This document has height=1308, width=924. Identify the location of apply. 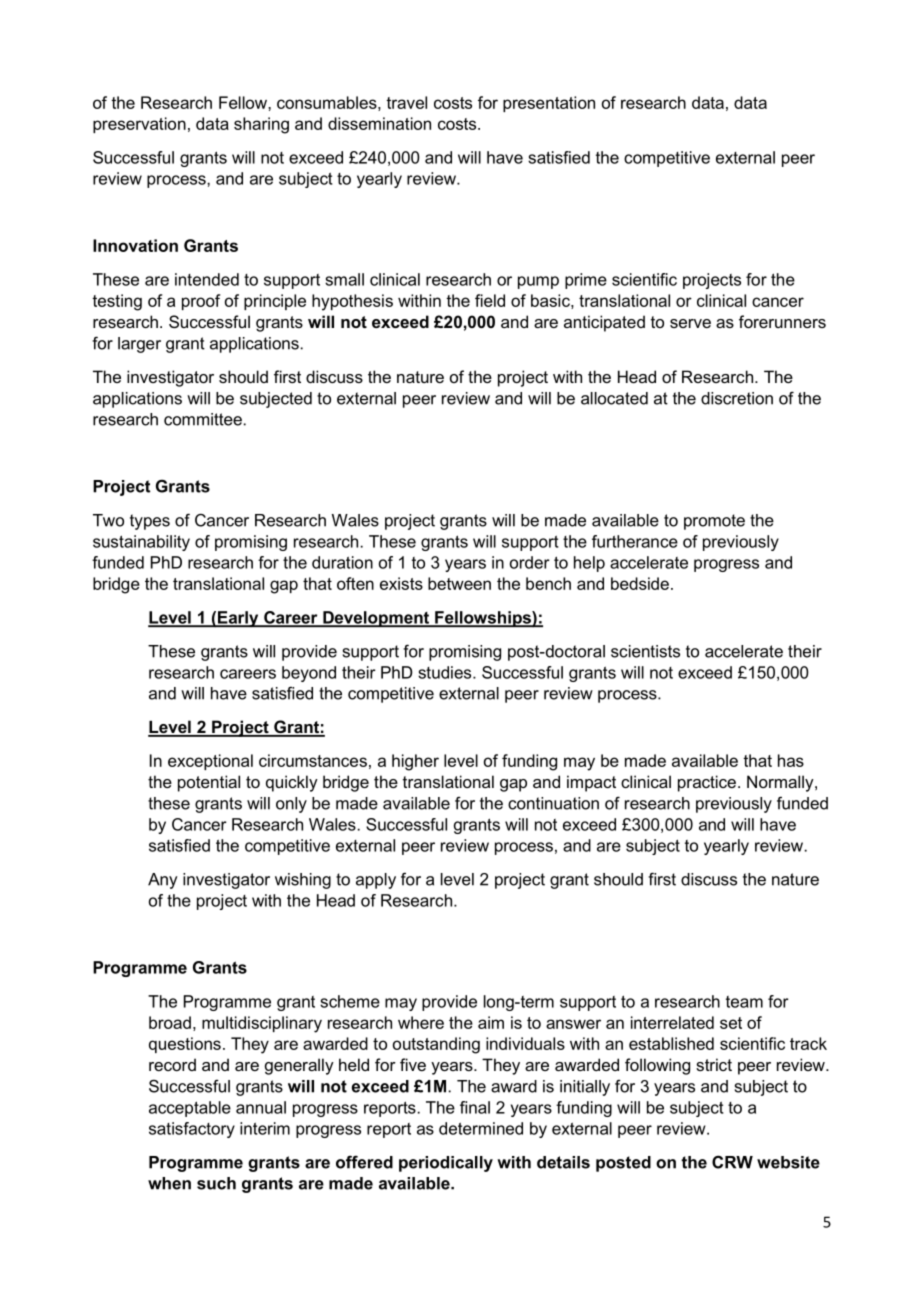
(376, 881).
